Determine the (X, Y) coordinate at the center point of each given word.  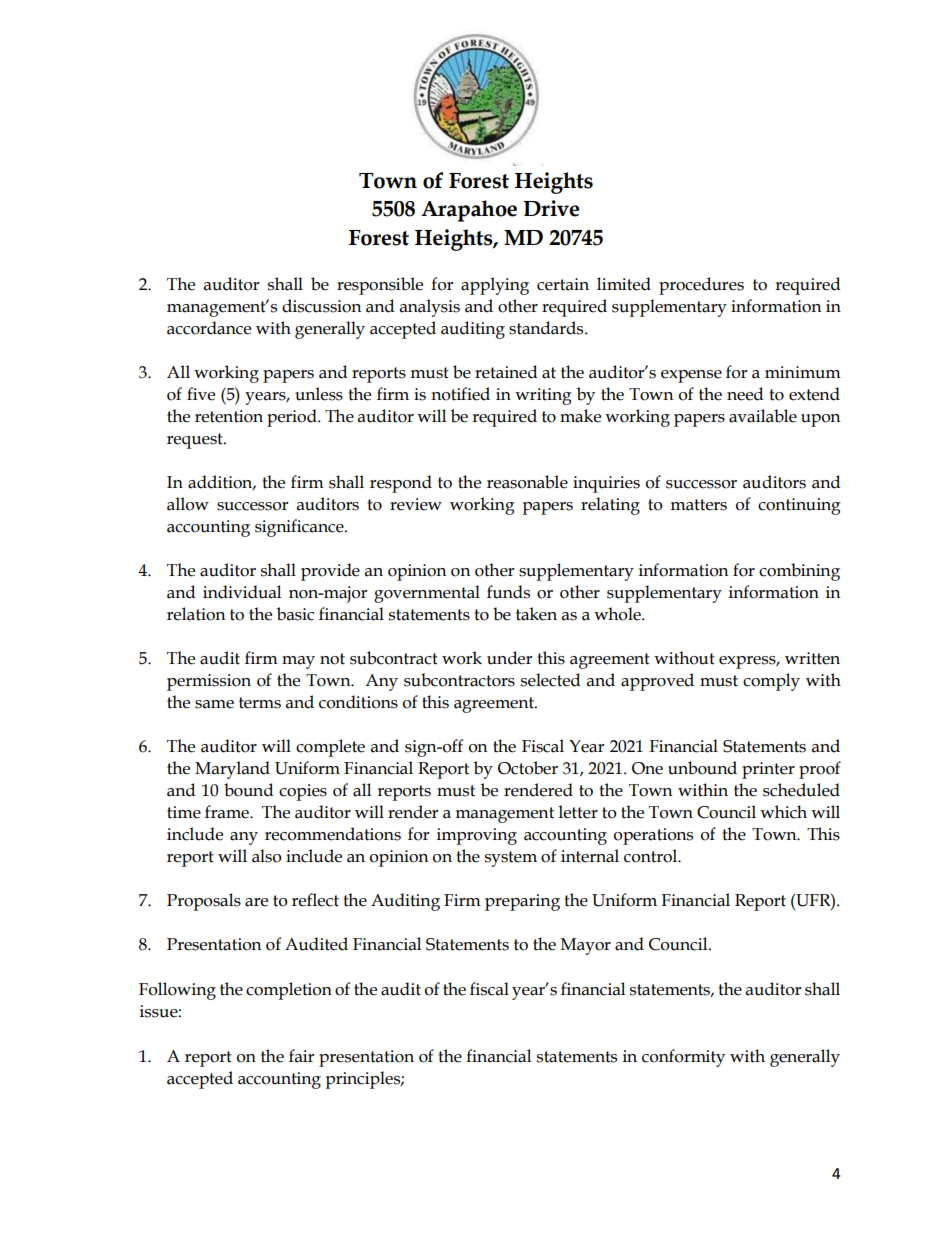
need (745, 394)
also (267, 856)
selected (551, 680)
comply (771, 682)
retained (506, 372)
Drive (551, 208)
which (783, 812)
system (511, 859)
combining (799, 572)
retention (229, 416)
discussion (322, 306)
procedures (701, 286)
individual (242, 592)
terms (260, 703)
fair (302, 1056)
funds (508, 592)
